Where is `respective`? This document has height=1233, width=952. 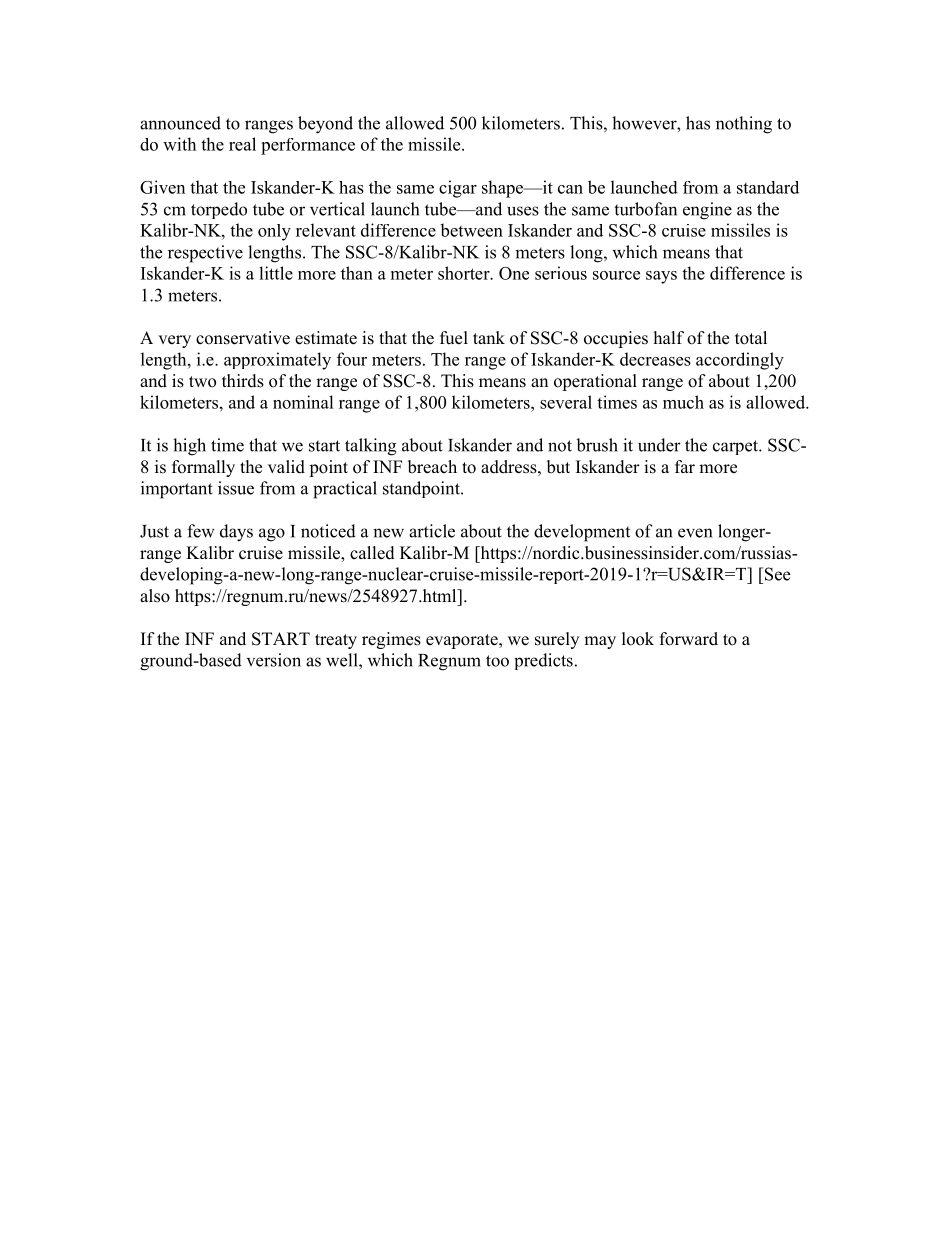 respective is located at coordinates (205, 254).
